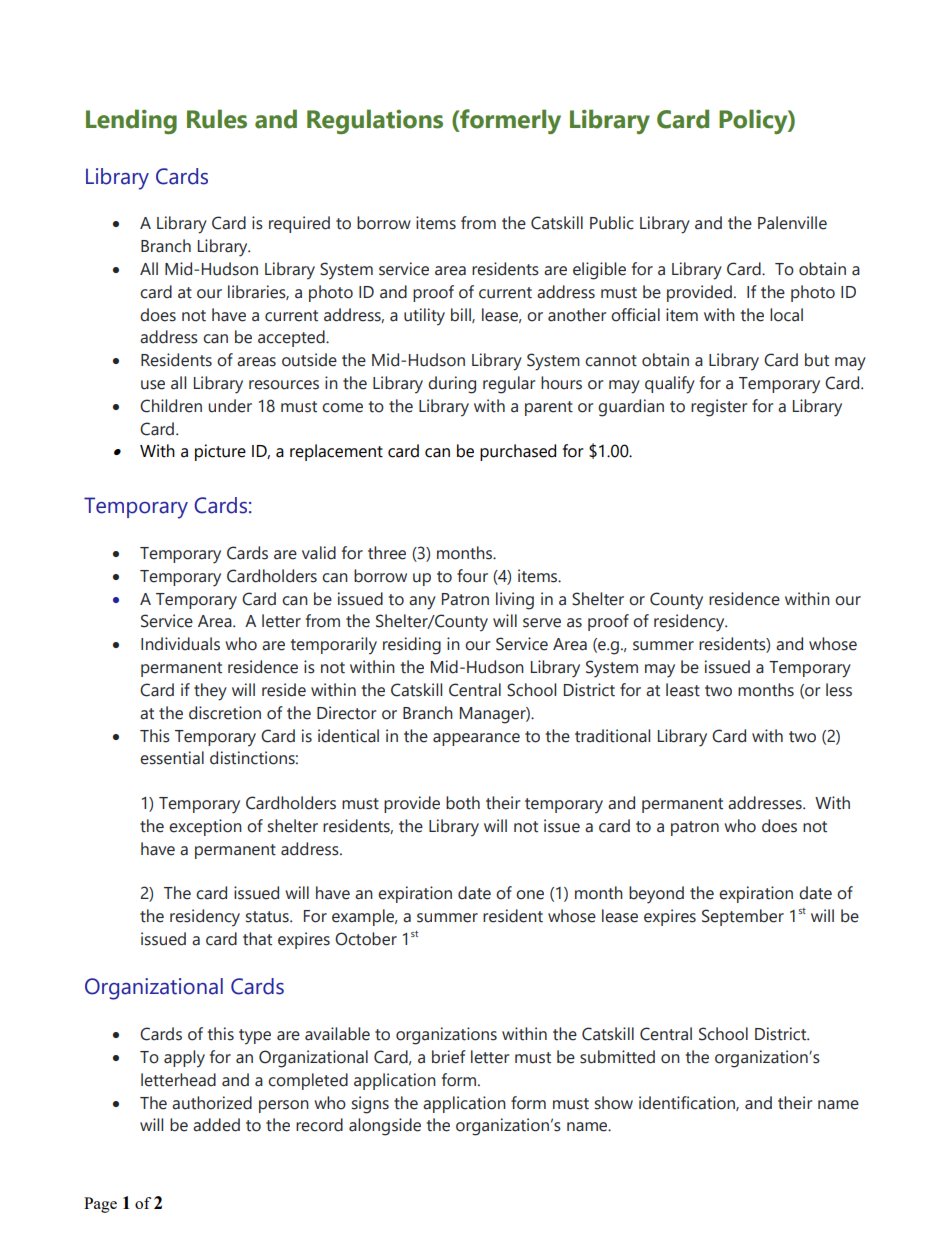 This document has width=952, height=1233. What do you see at coordinates (217, 119) in the document?
I see `Rules` at bounding box center [217, 119].
